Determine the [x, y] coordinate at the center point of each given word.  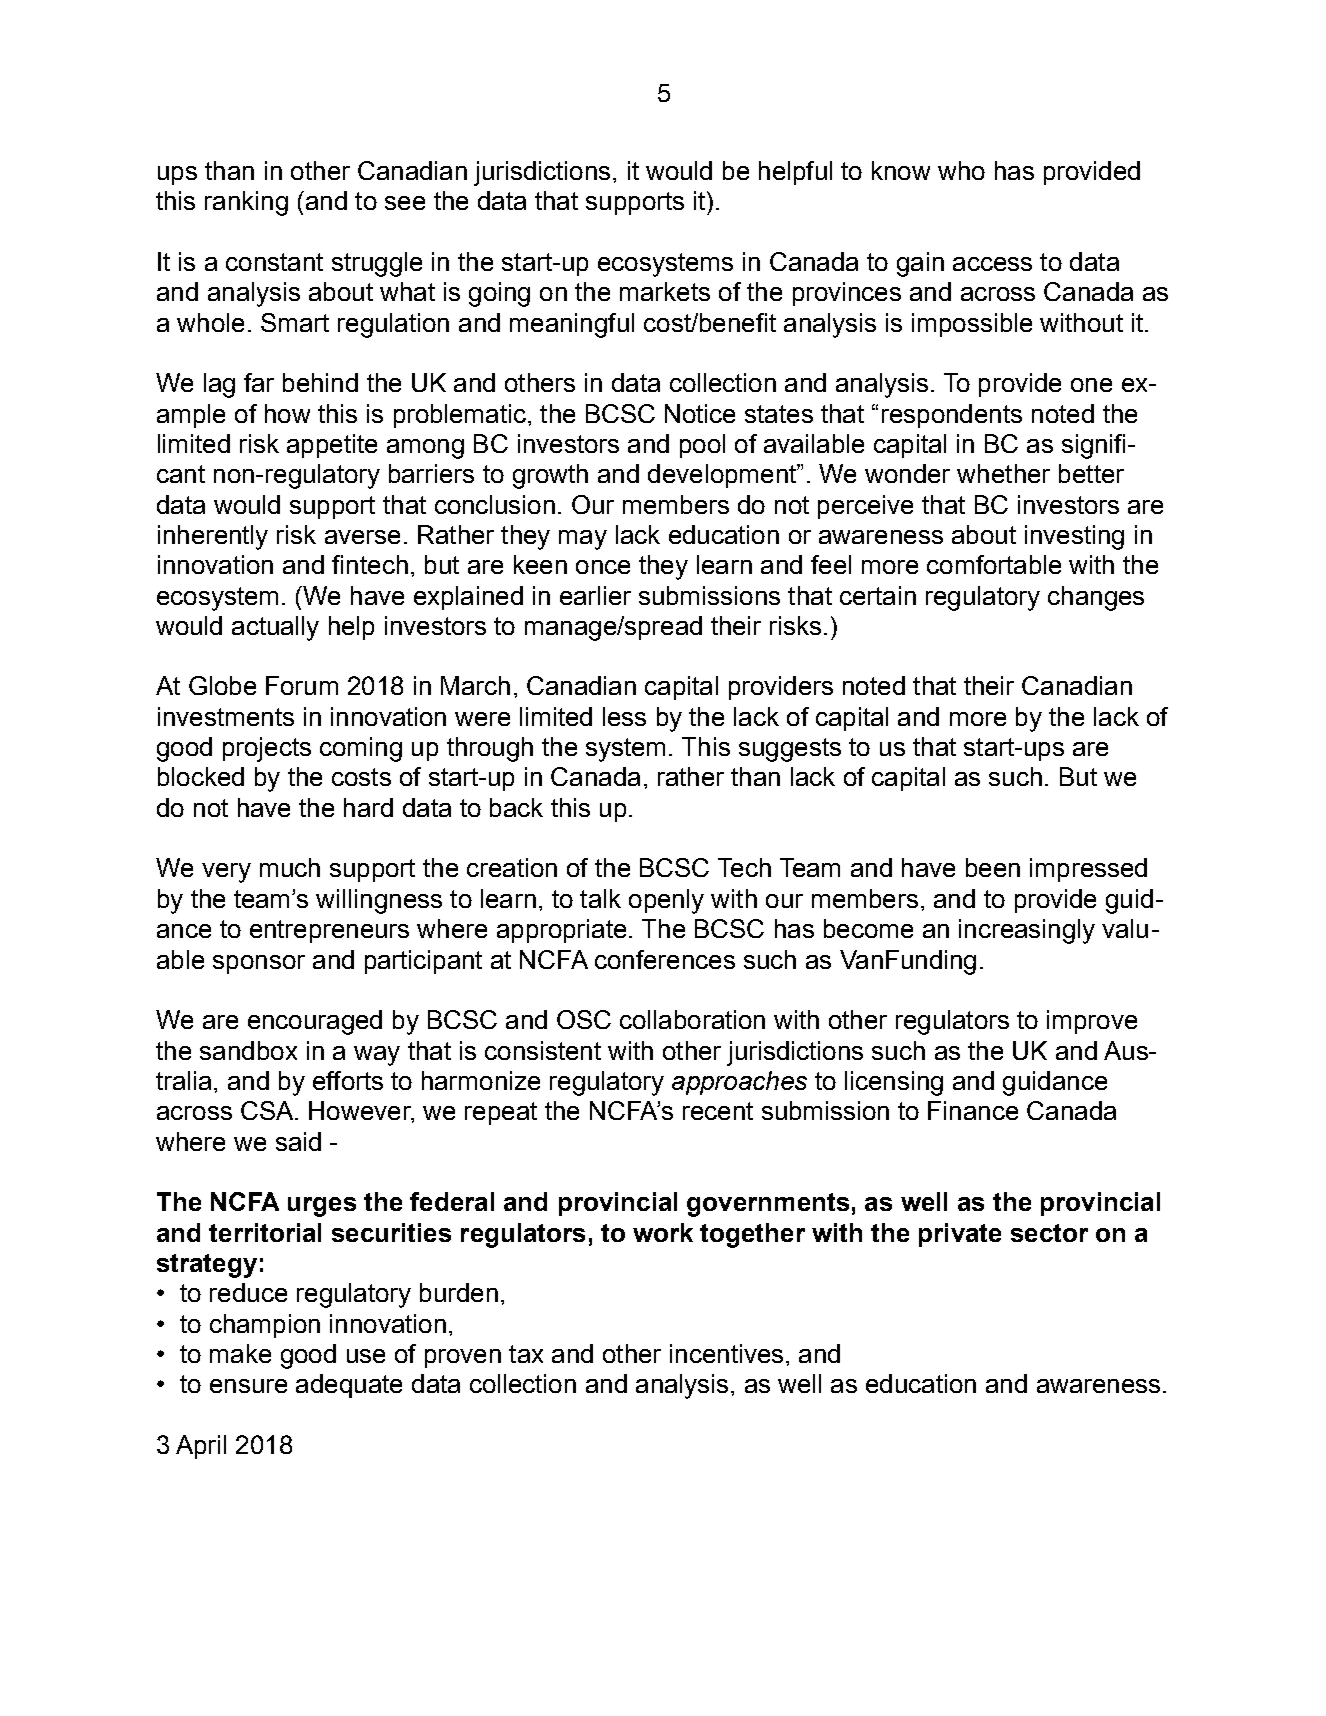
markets [665, 291]
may [583, 540]
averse [362, 537]
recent [718, 1111]
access [992, 264]
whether [1003, 473]
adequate [349, 1386]
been [993, 867]
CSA [268, 1110]
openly [666, 901]
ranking [246, 203]
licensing [894, 1083]
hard [368, 807]
